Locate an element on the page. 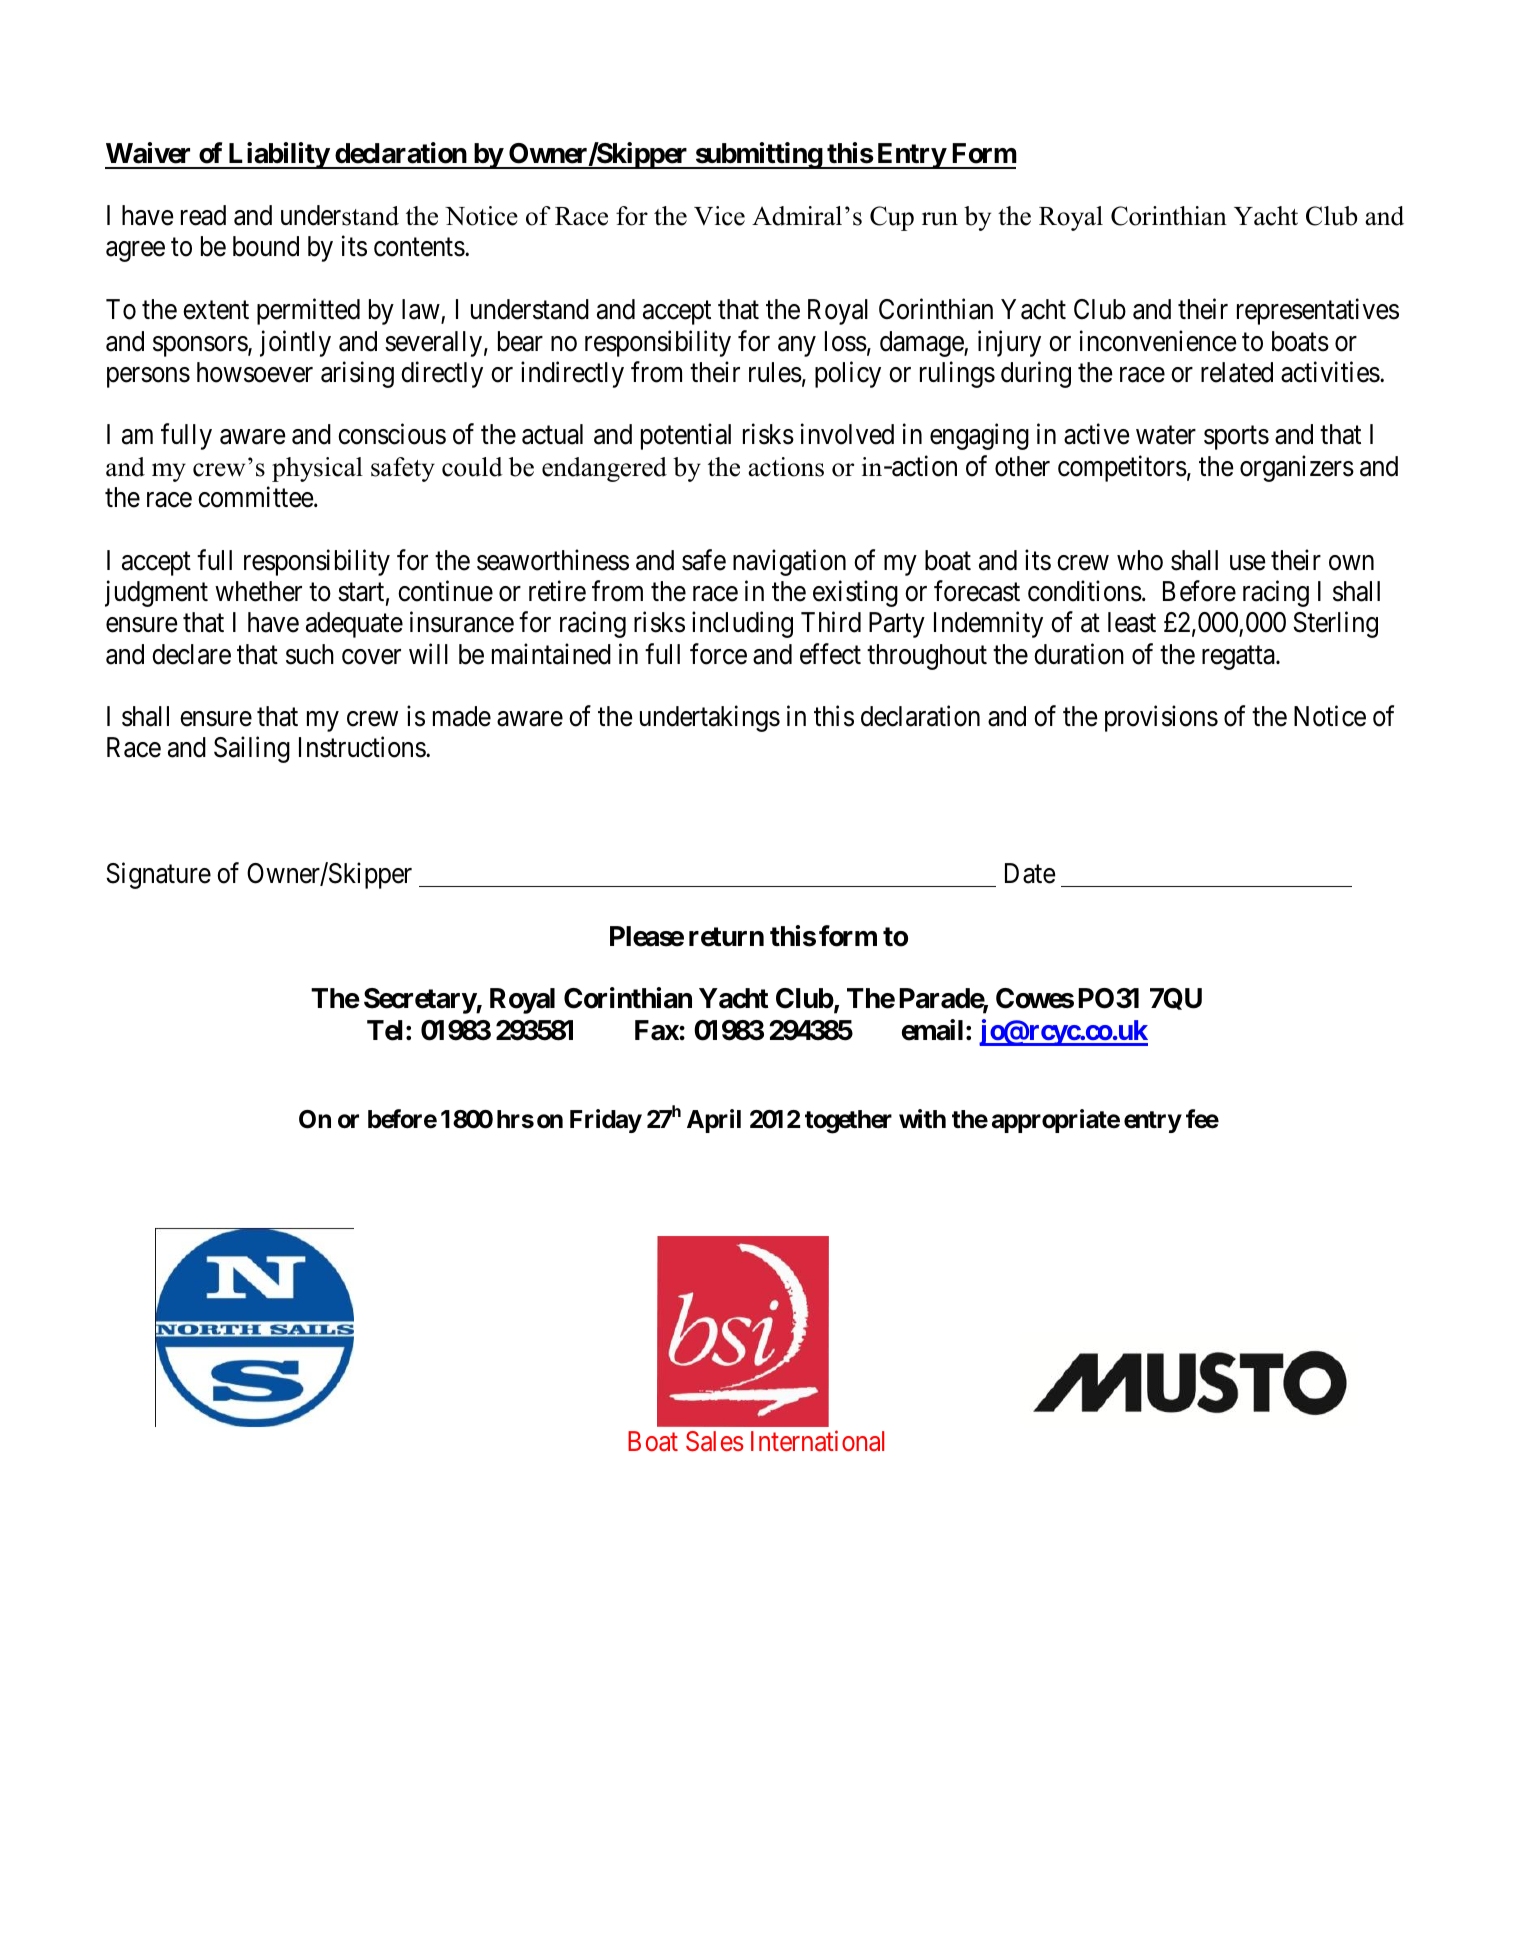 The image size is (1514, 1960). with is located at coordinates (922, 1118).
